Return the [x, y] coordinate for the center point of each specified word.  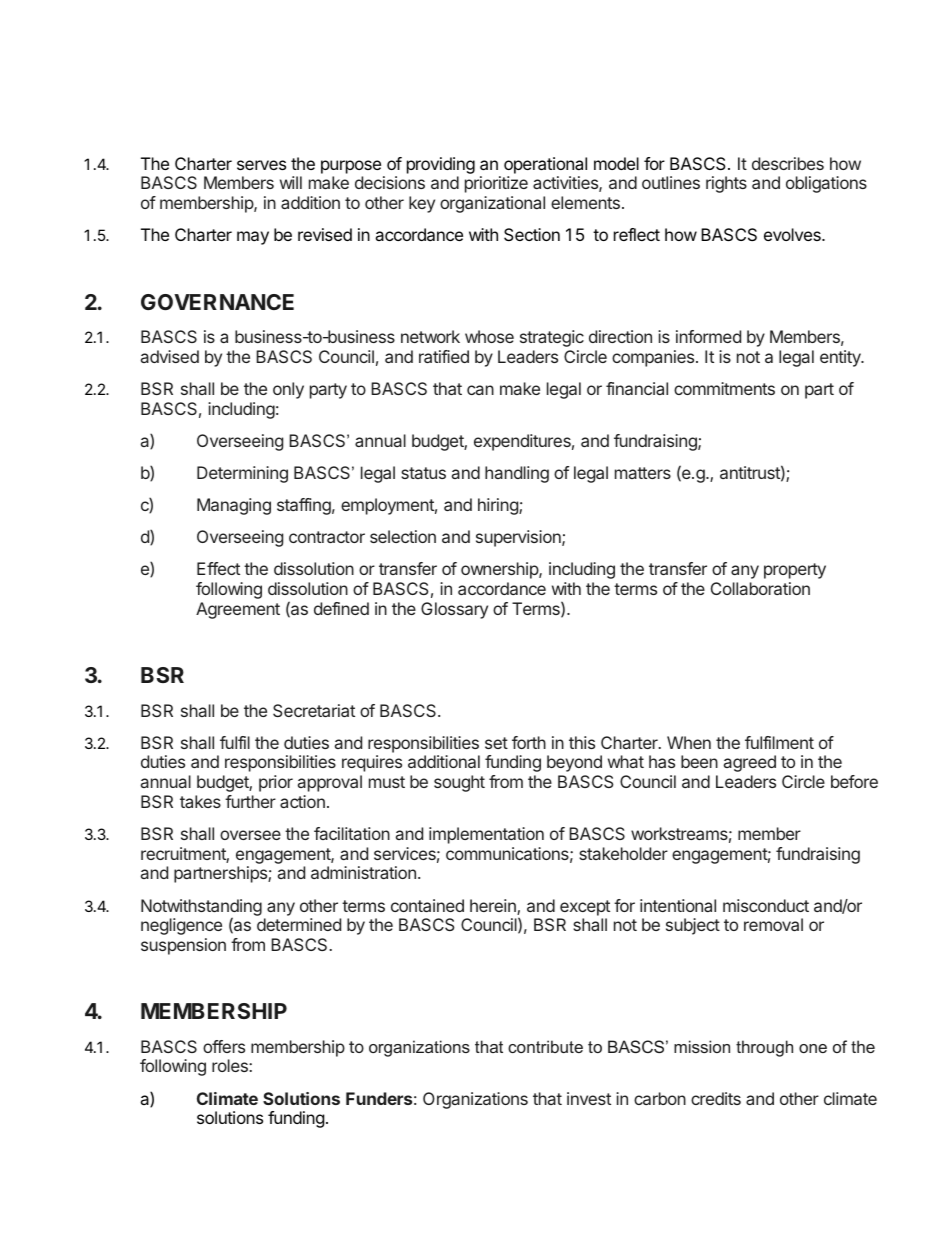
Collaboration [760, 588]
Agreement [238, 610]
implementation [486, 835]
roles [231, 1065]
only [288, 390]
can [480, 390]
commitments [724, 388]
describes [788, 163]
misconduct [766, 905]
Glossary [454, 610]
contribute [545, 1046]
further [250, 801]
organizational [492, 204]
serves [261, 165]
